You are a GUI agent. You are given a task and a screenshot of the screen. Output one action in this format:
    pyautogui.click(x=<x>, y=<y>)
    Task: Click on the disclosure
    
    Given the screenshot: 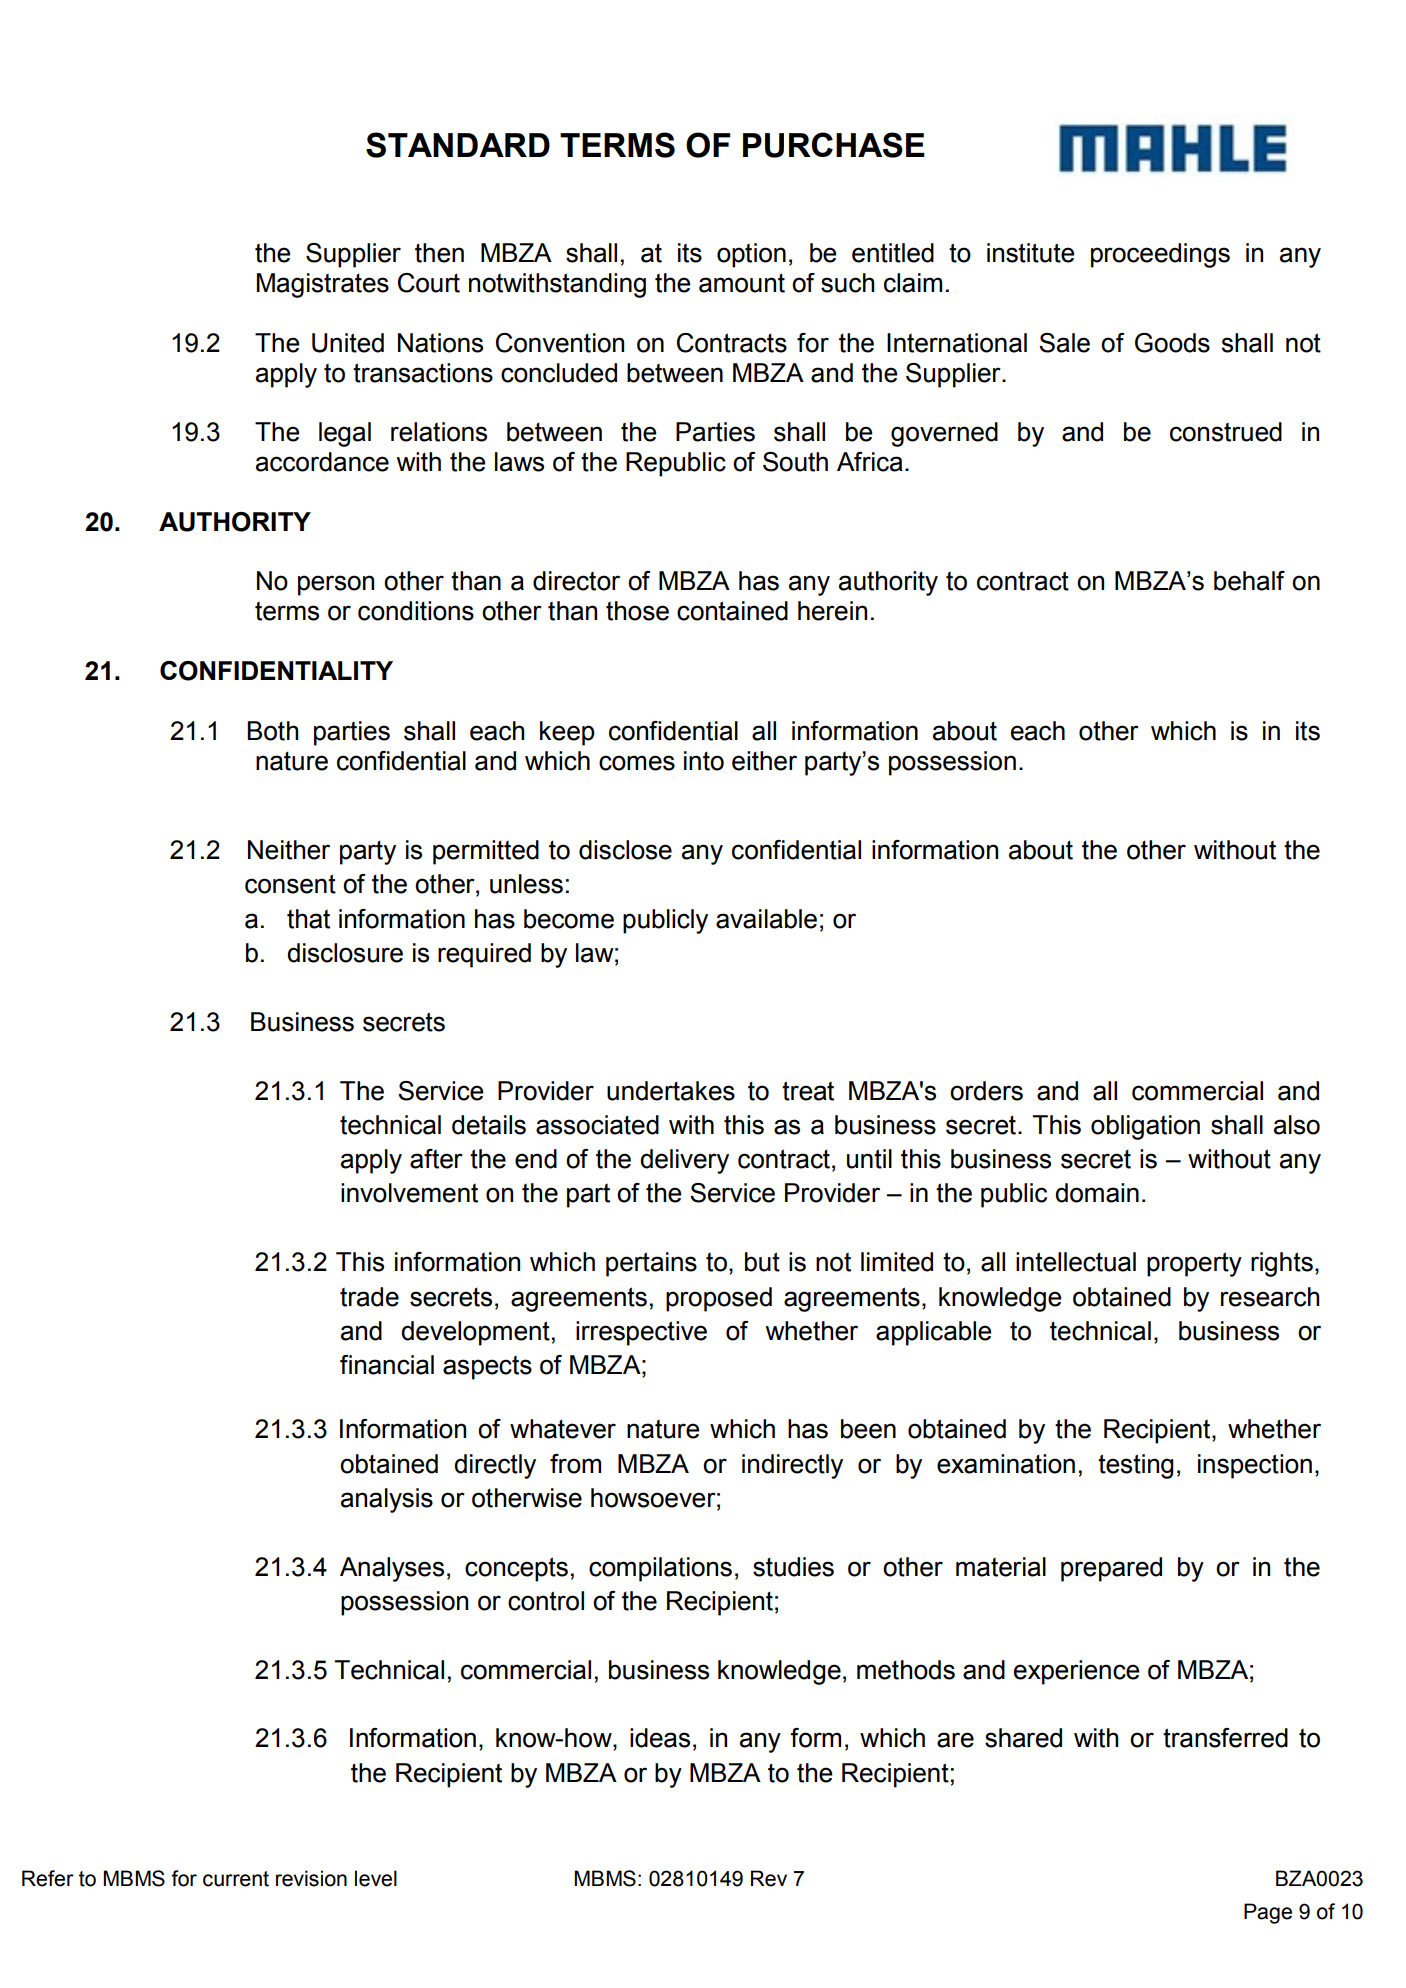 What is the action you would take?
    pyautogui.click(x=345, y=953)
